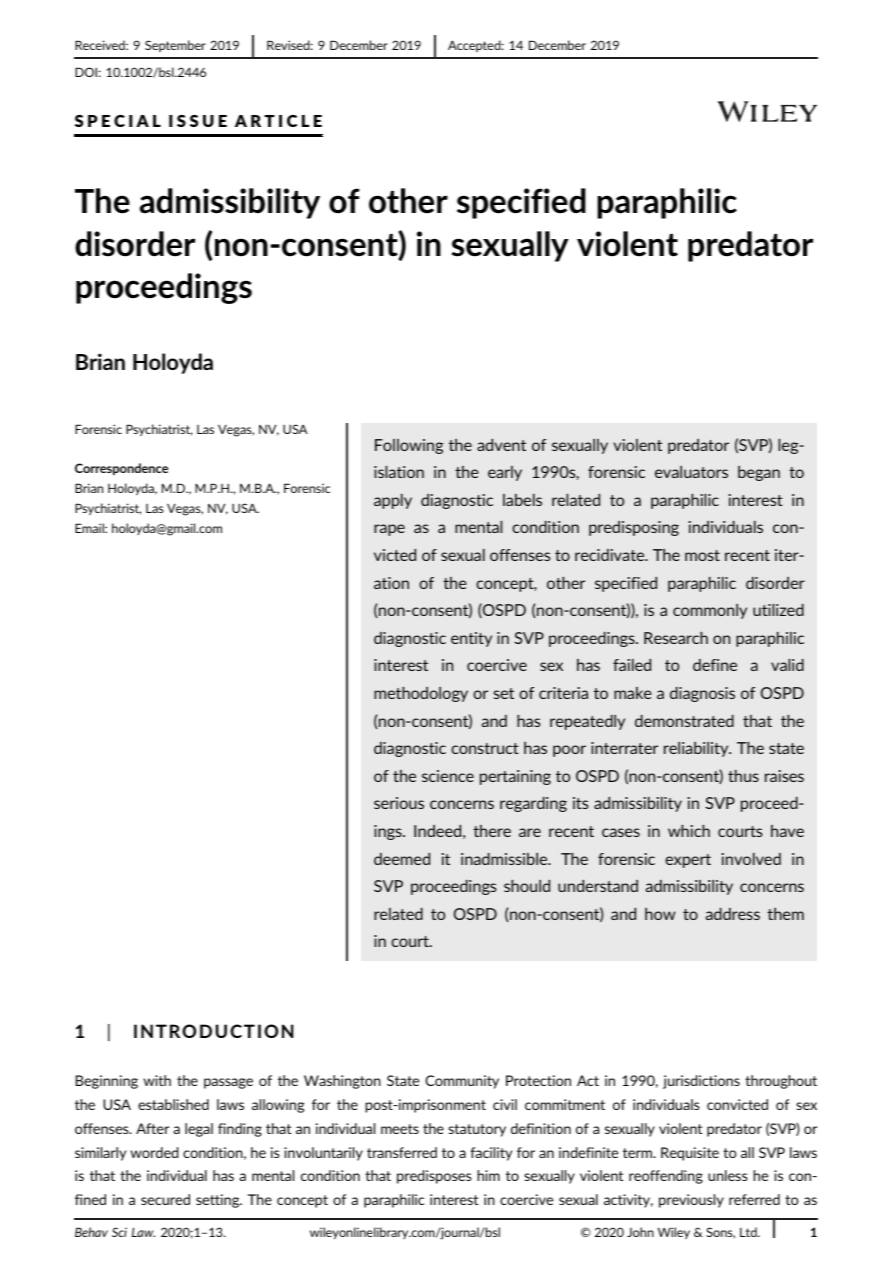 The width and height of the screenshot is (892, 1283). What do you see at coordinates (165, 1199) in the screenshot?
I see `secured` at bounding box center [165, 1199].
